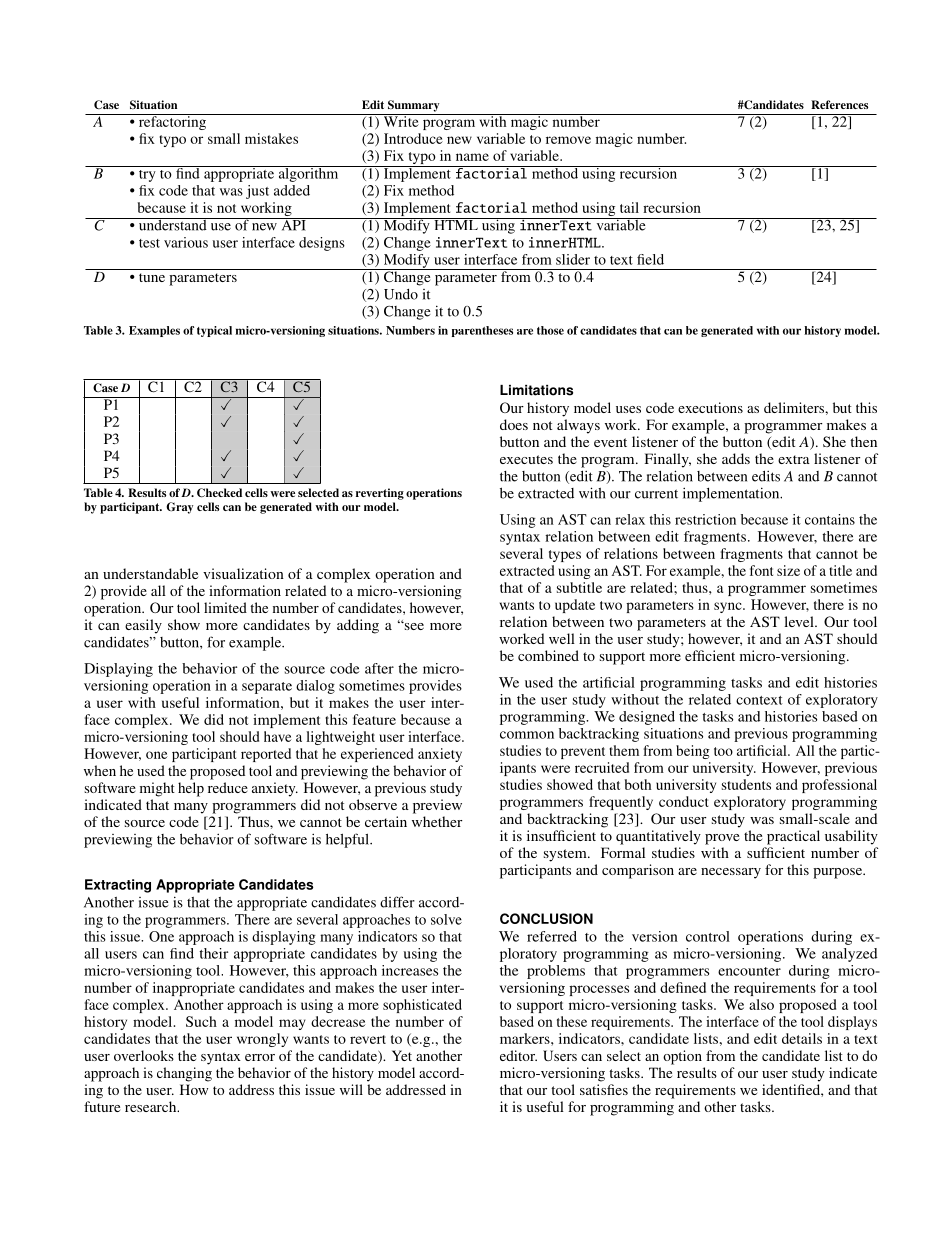 Image resolution: width=952 pixels, height=1233 pixels. Describe the element at coordinates (184, 1074) in the screenshot. I see `changing` at that location.
